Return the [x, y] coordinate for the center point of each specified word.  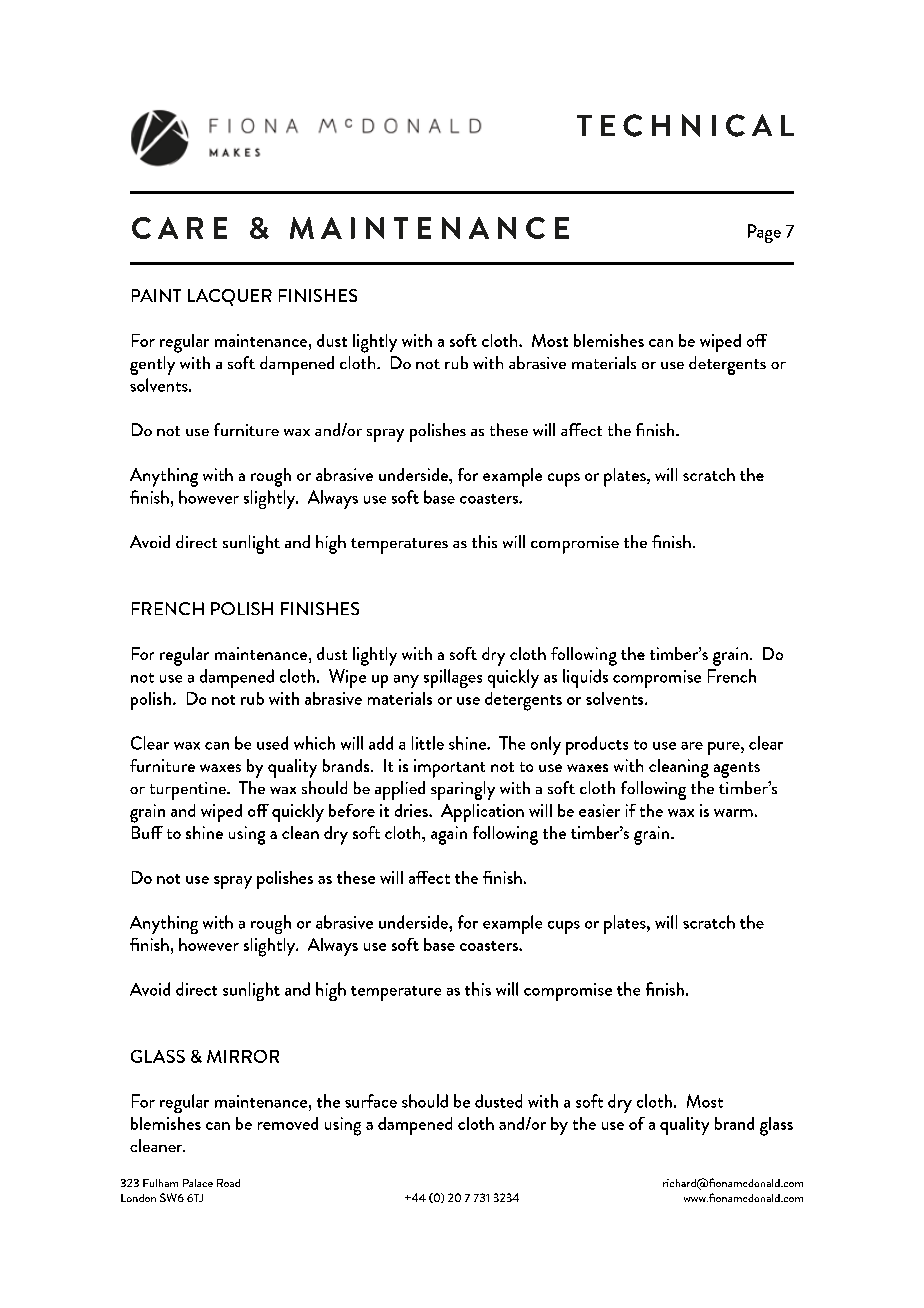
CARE [179, 228]
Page [764, 233]
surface [371, 1101]
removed [288, 1123]
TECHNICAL [685, 125]
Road [228, 1183]
